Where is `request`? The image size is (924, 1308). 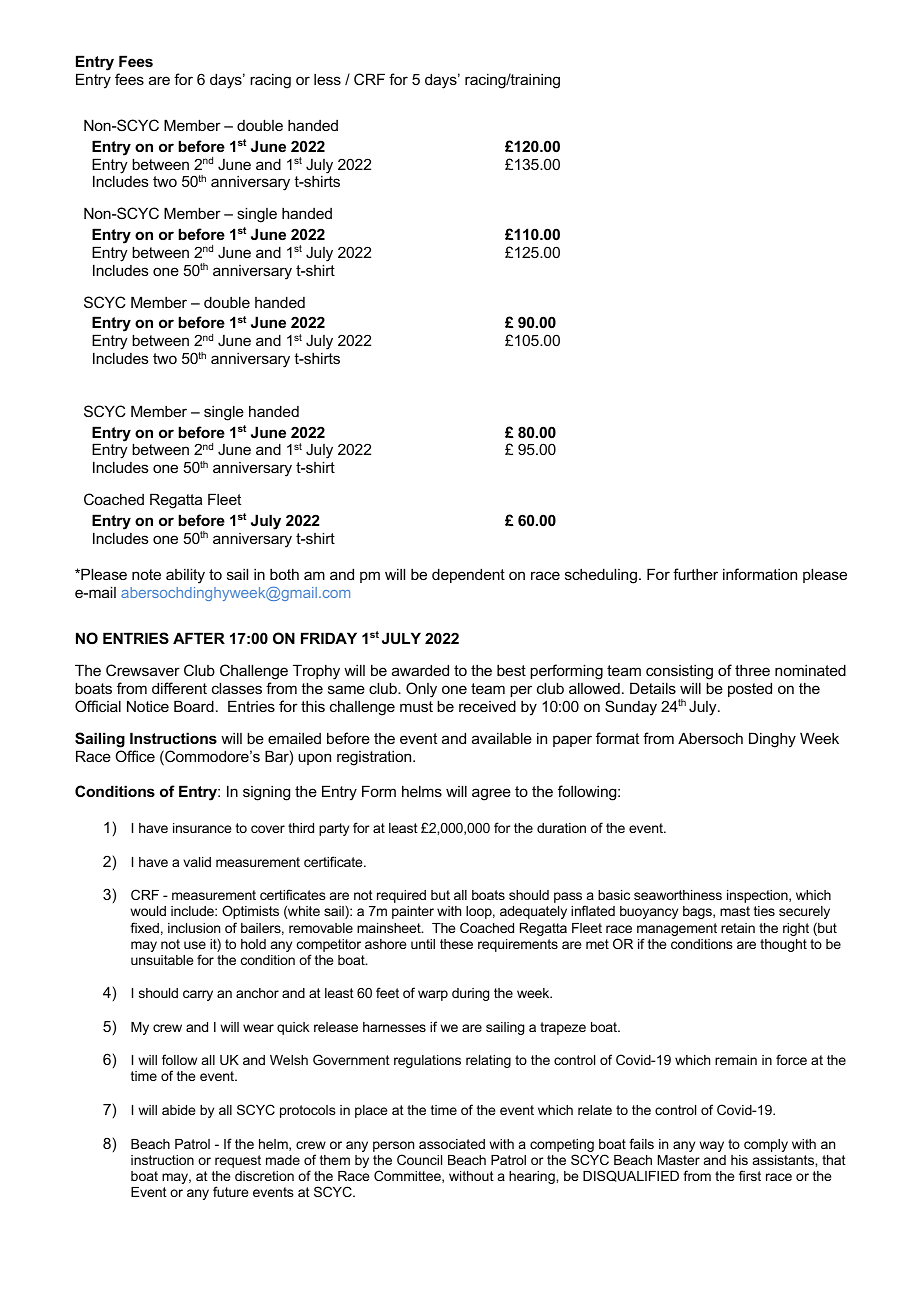
request is located at coordinates (238, 1161).
